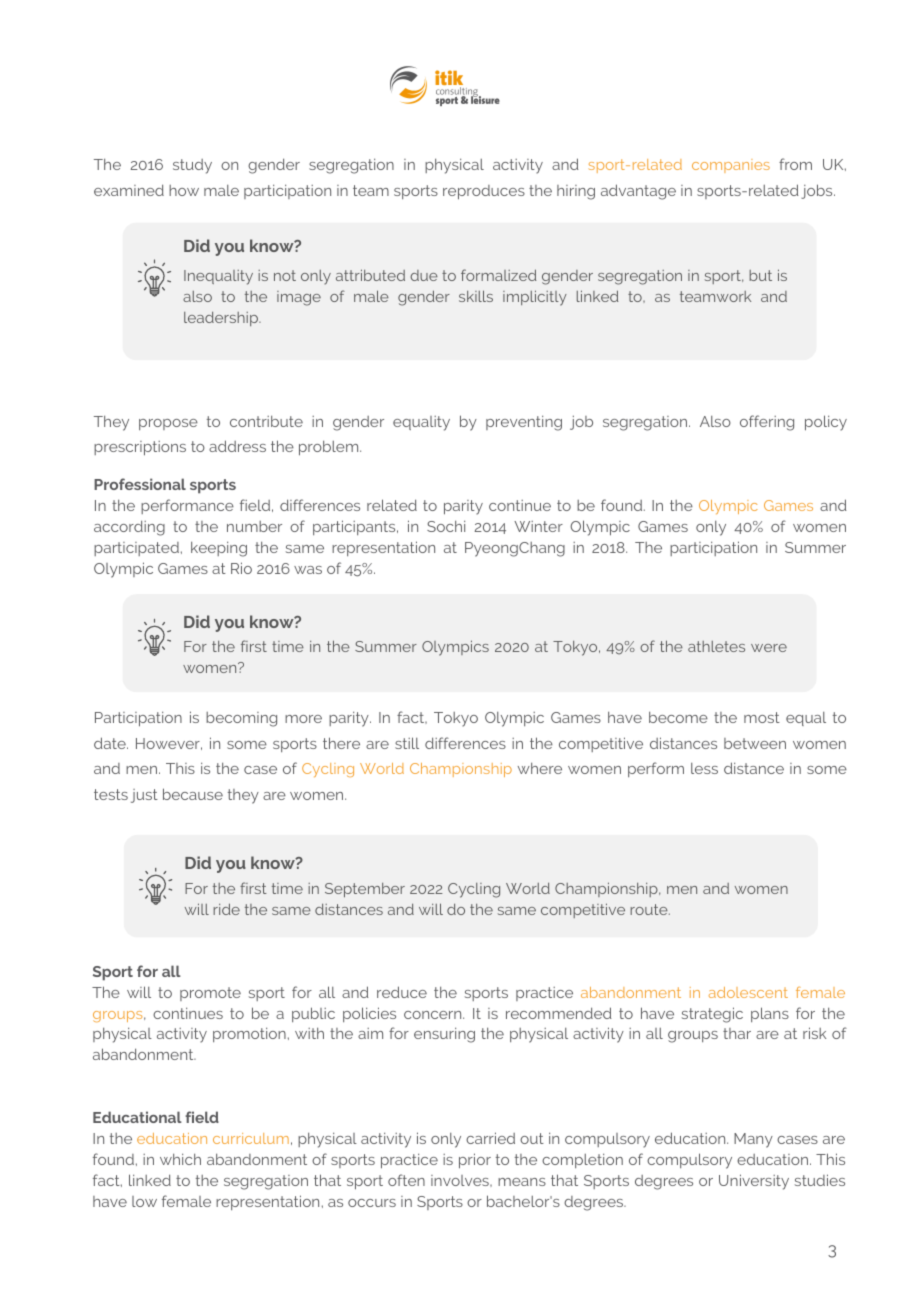 This image has height=1308, width=924. What do you see at coordinates (704, 768) in the image?
I see `less` at bounding box center [704, 768].
